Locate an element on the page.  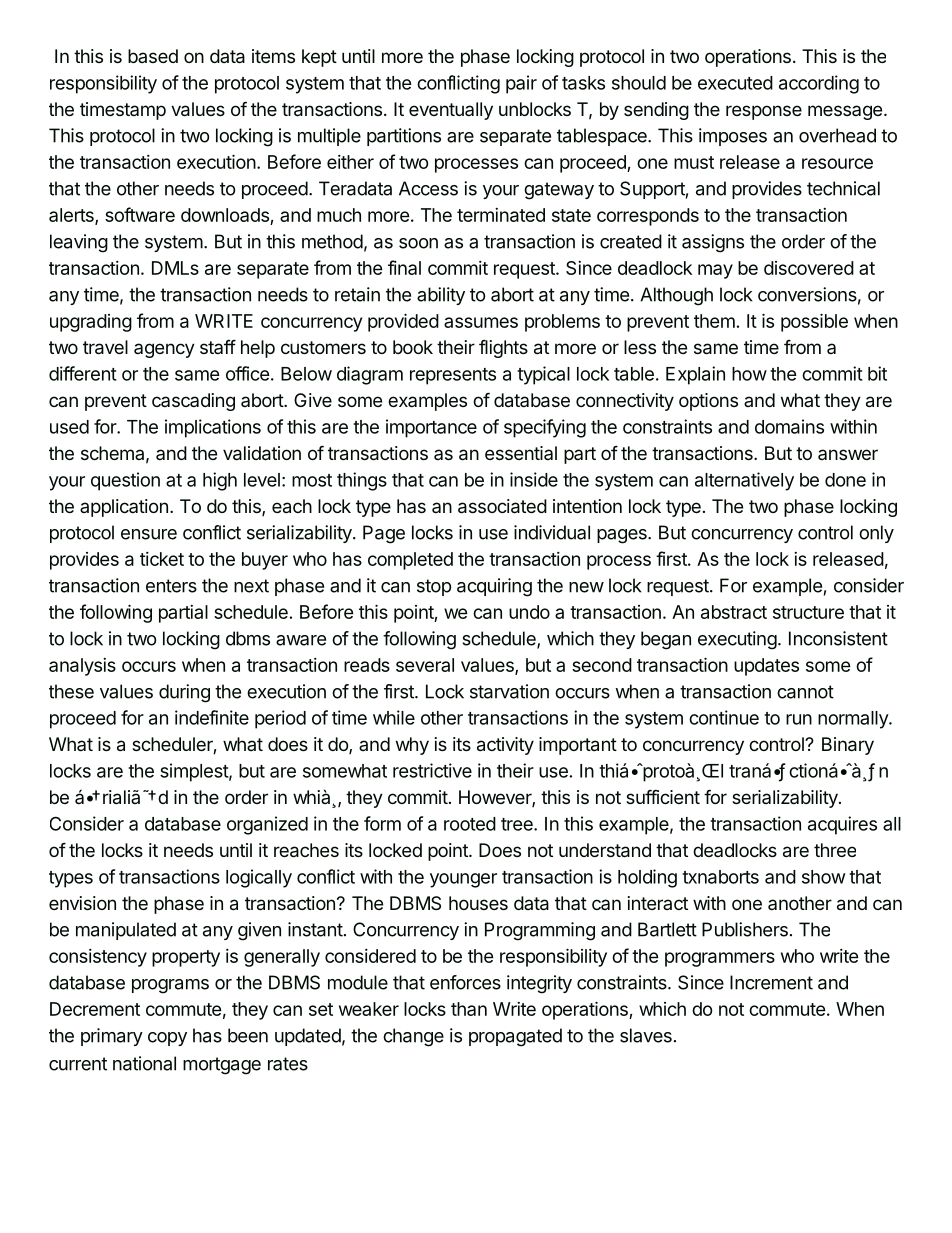
organized is located at coordinates (267, 825).
